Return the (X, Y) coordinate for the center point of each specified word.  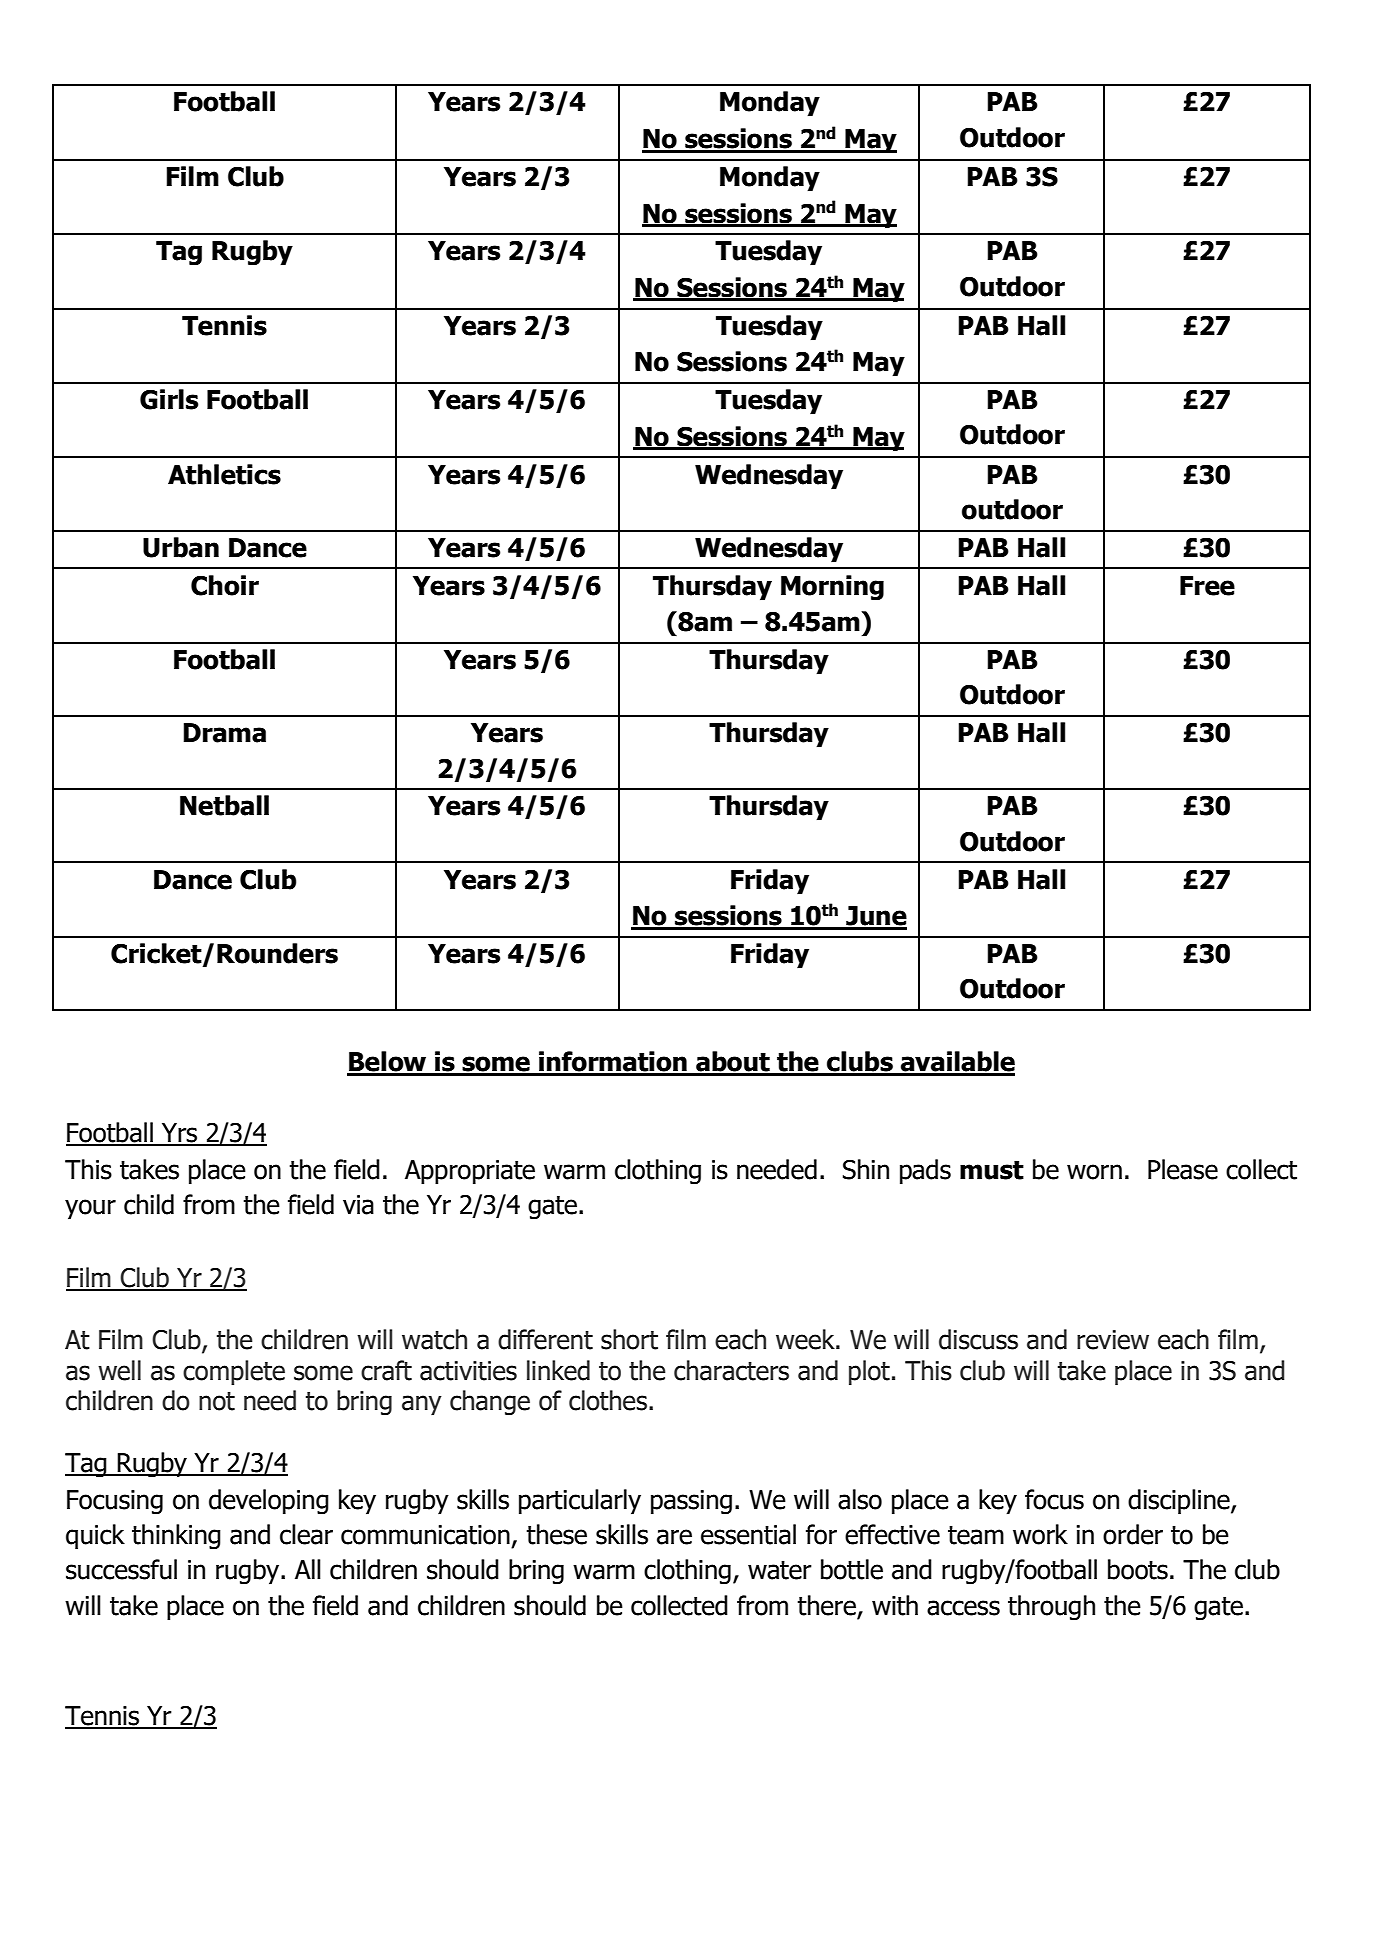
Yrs (180, 1134)
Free (1207, 586)
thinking (176, 1536)
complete (234, 1372)
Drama (224, 733)
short (629, 1339)
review (1113, 1340)
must (992, 1170)
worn (1094, 1172)
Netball (224, 805)
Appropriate (470, 1172)
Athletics (224, 474)
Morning (832, 588)
